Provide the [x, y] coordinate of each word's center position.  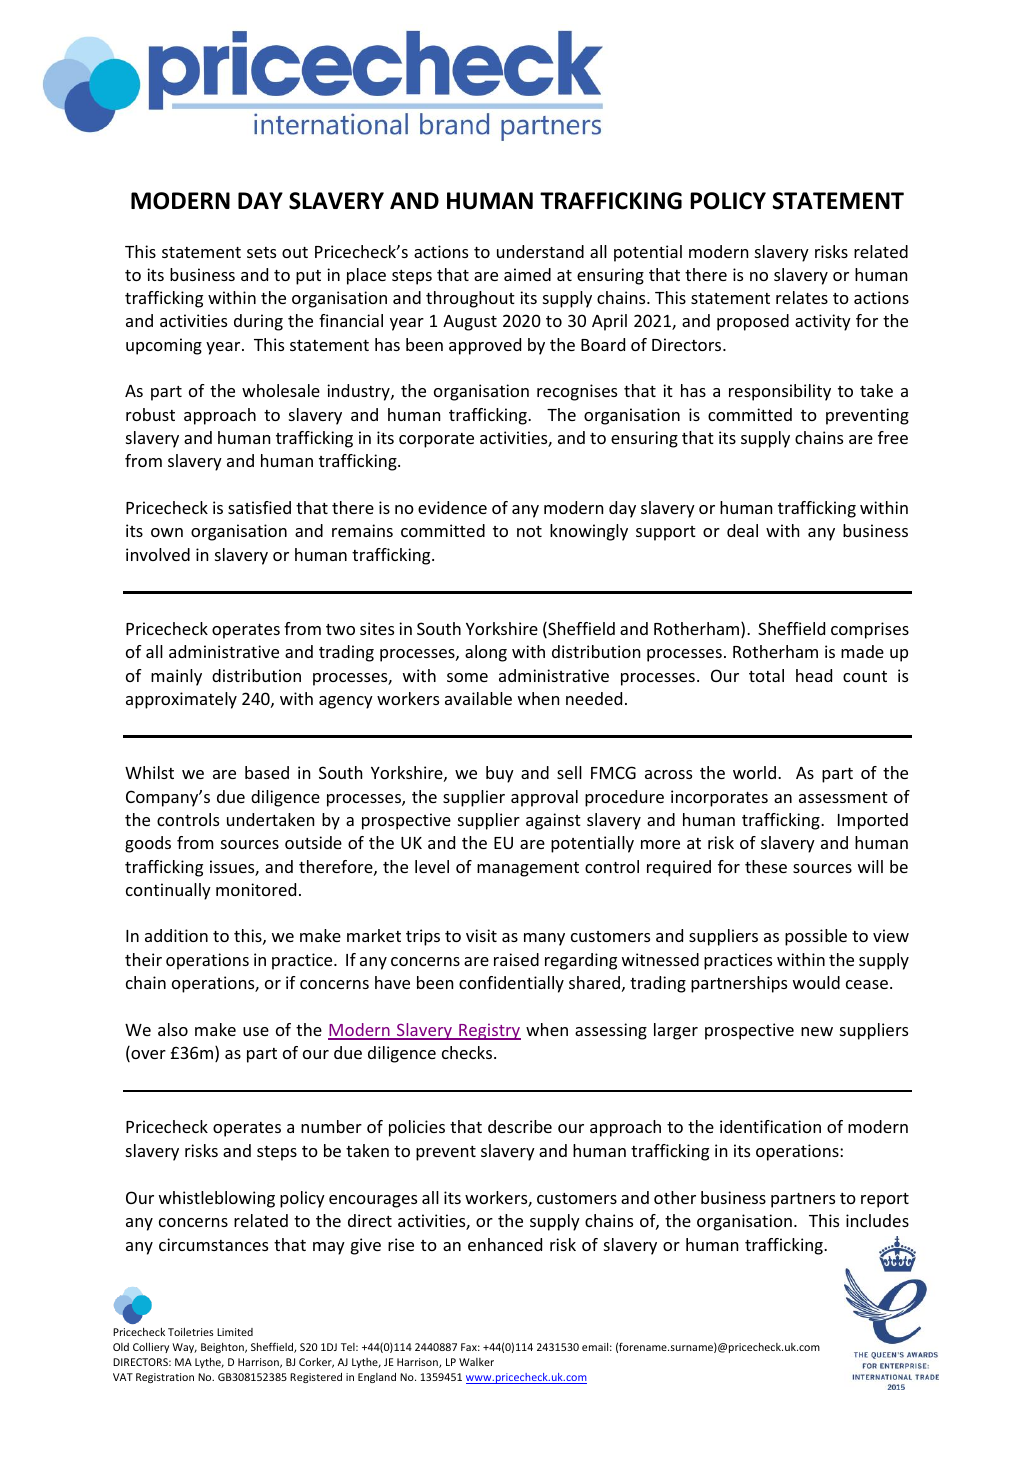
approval [544, 798]
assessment [843, 797]
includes [877, 1220]
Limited [235, 1332]
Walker [476, 1362]
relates [802, 297]
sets [261, 252]
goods [148, 844]
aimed [527, 274]
